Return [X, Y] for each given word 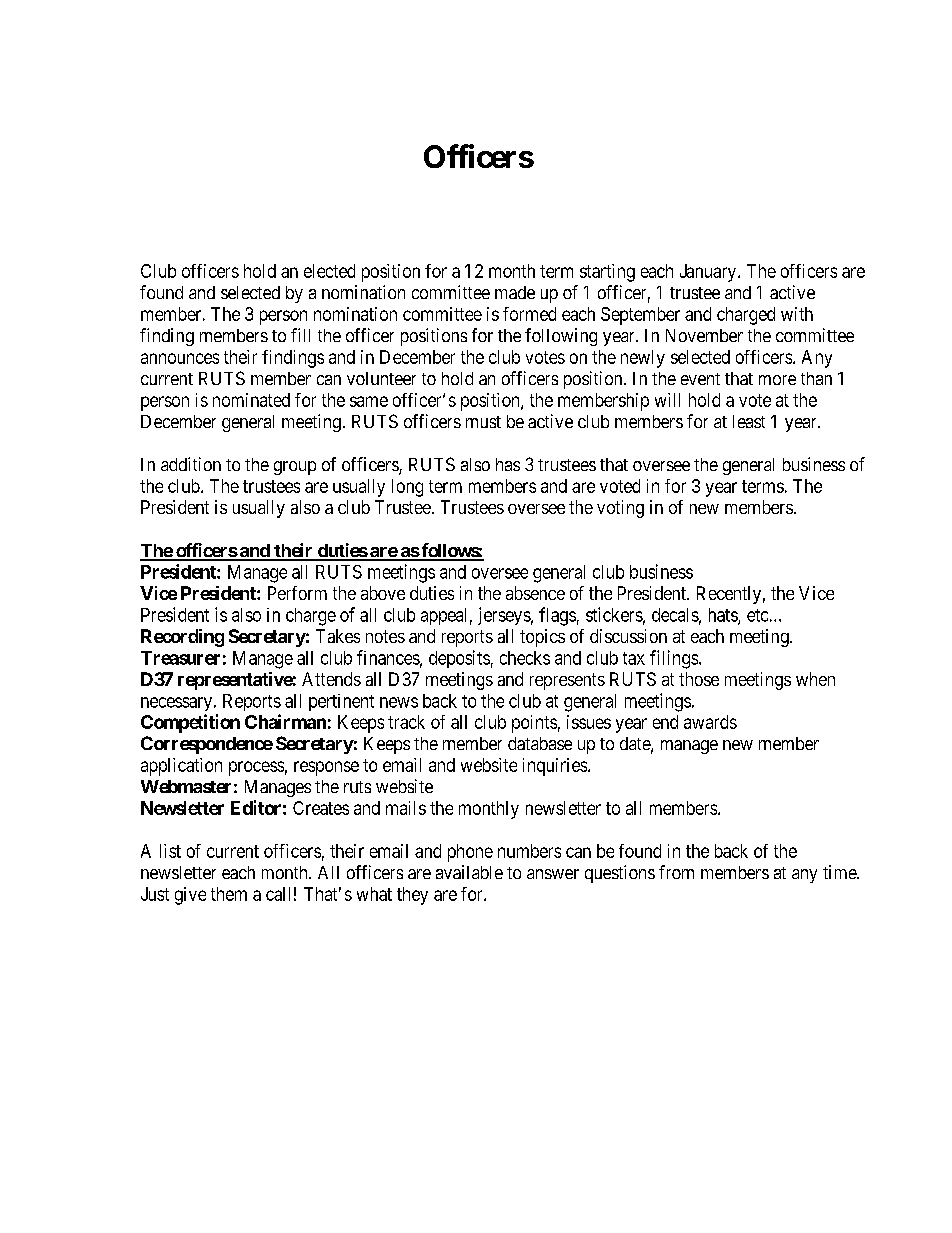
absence [535, 593]
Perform [297, 593]
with [797, 314]
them [229, 894]
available [469, 872]
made [515, 292]
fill [300, 335]
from [676, 872]
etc [757, 615]
